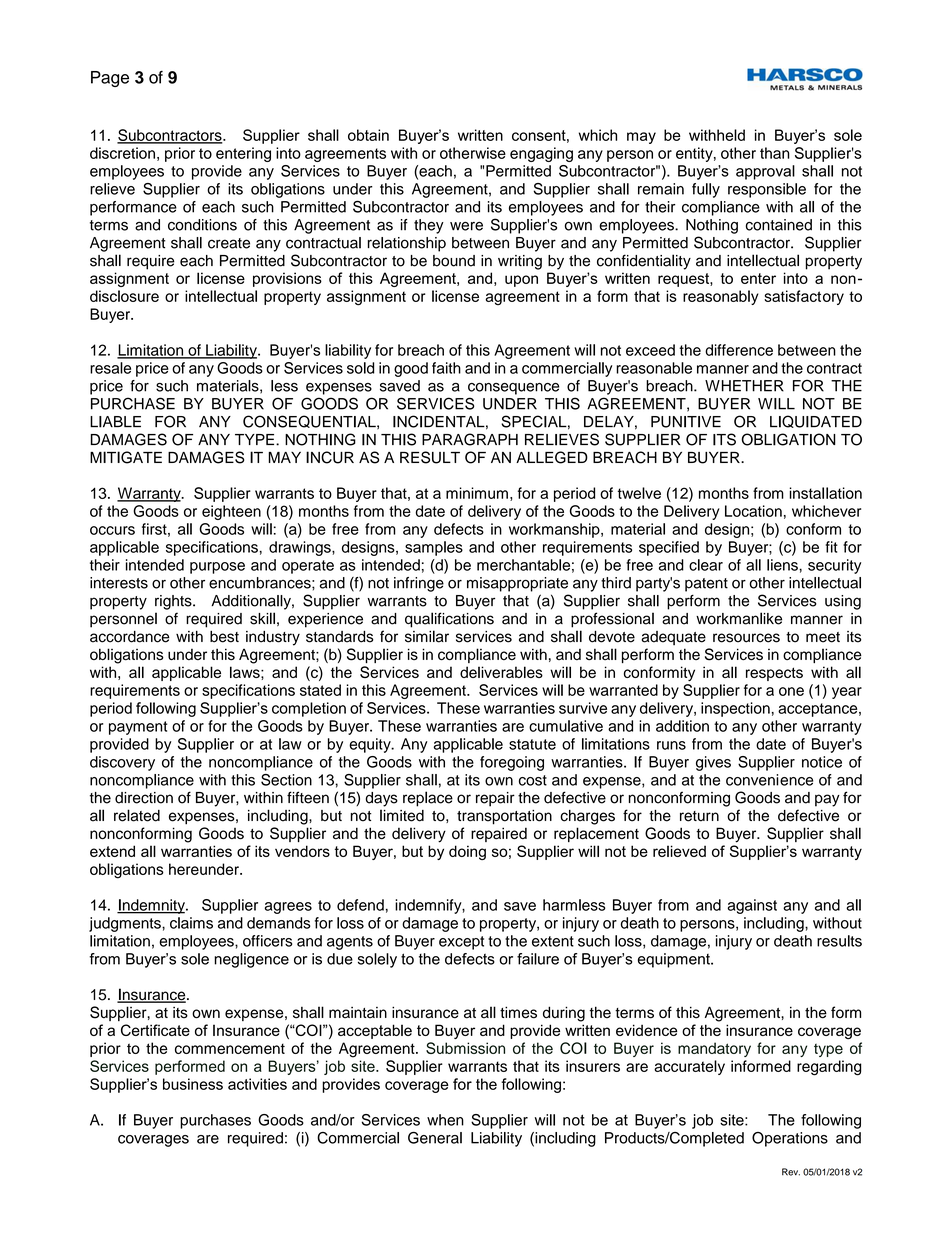 This image has width=952, height=1233. Describe the element at coordinates (122, 153) in the image. I see `discretion` at that location.
